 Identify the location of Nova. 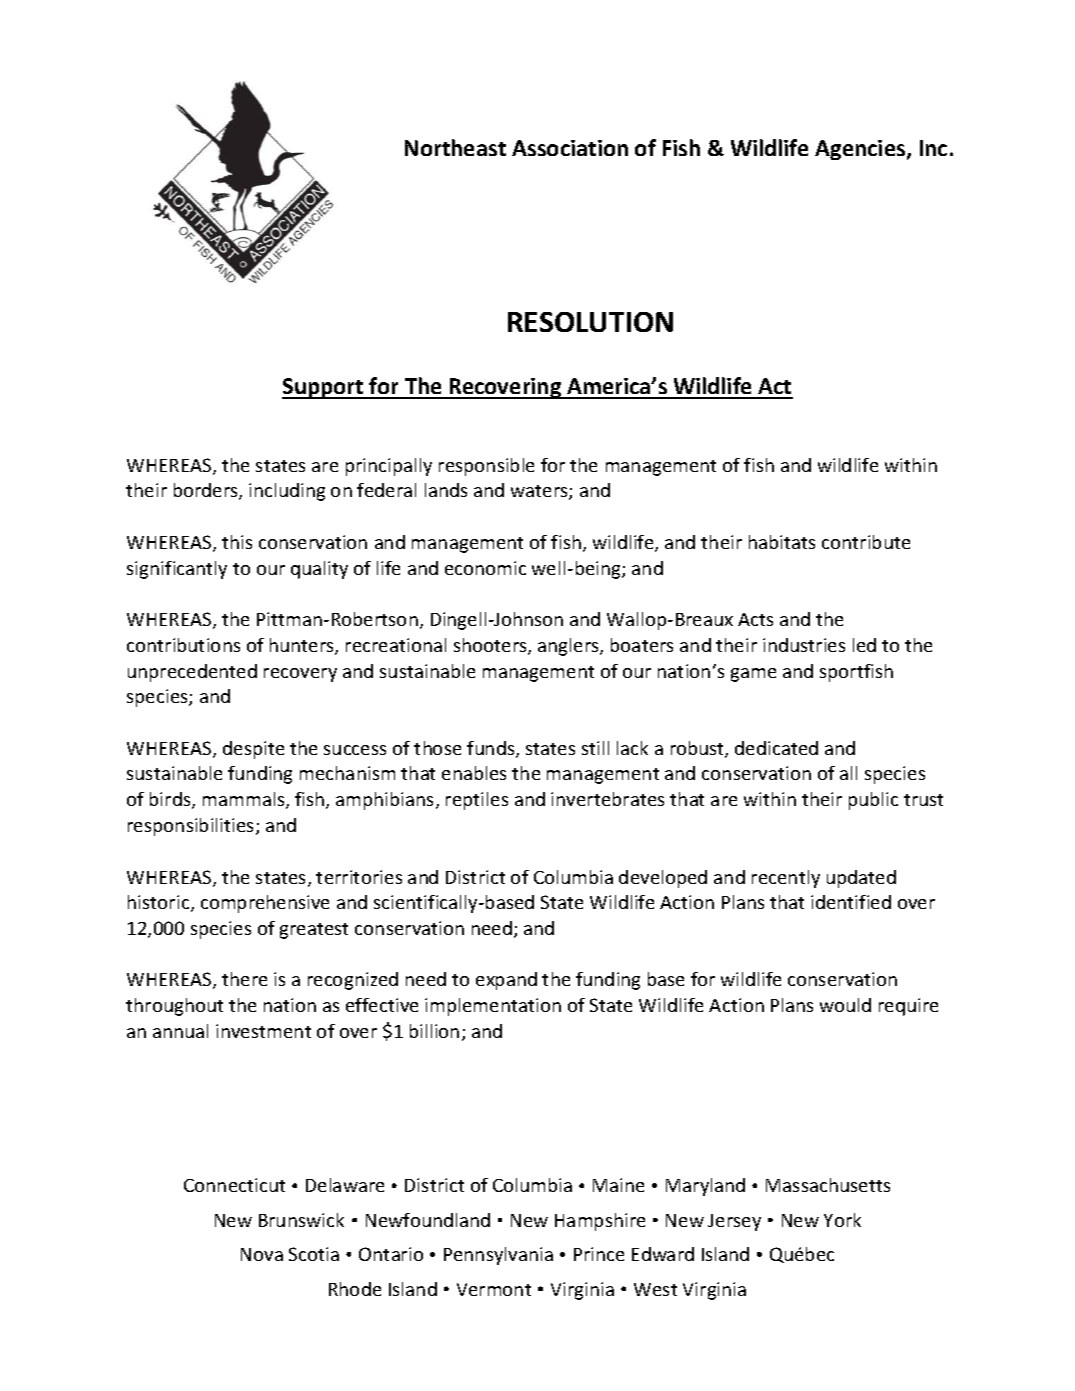
(262, 1254).
